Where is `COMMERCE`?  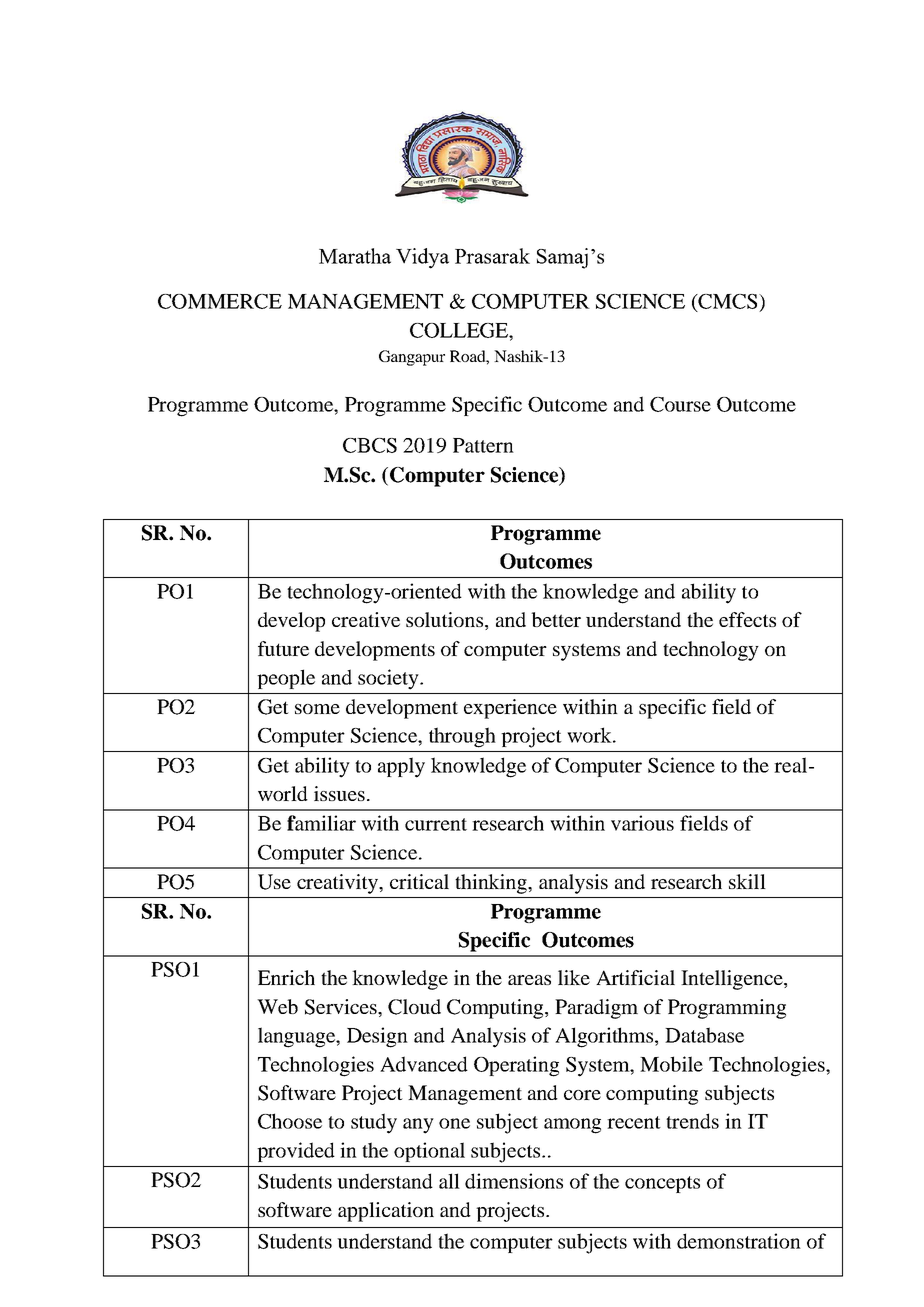 COMMERCE is located at coordinates (220, 301).
